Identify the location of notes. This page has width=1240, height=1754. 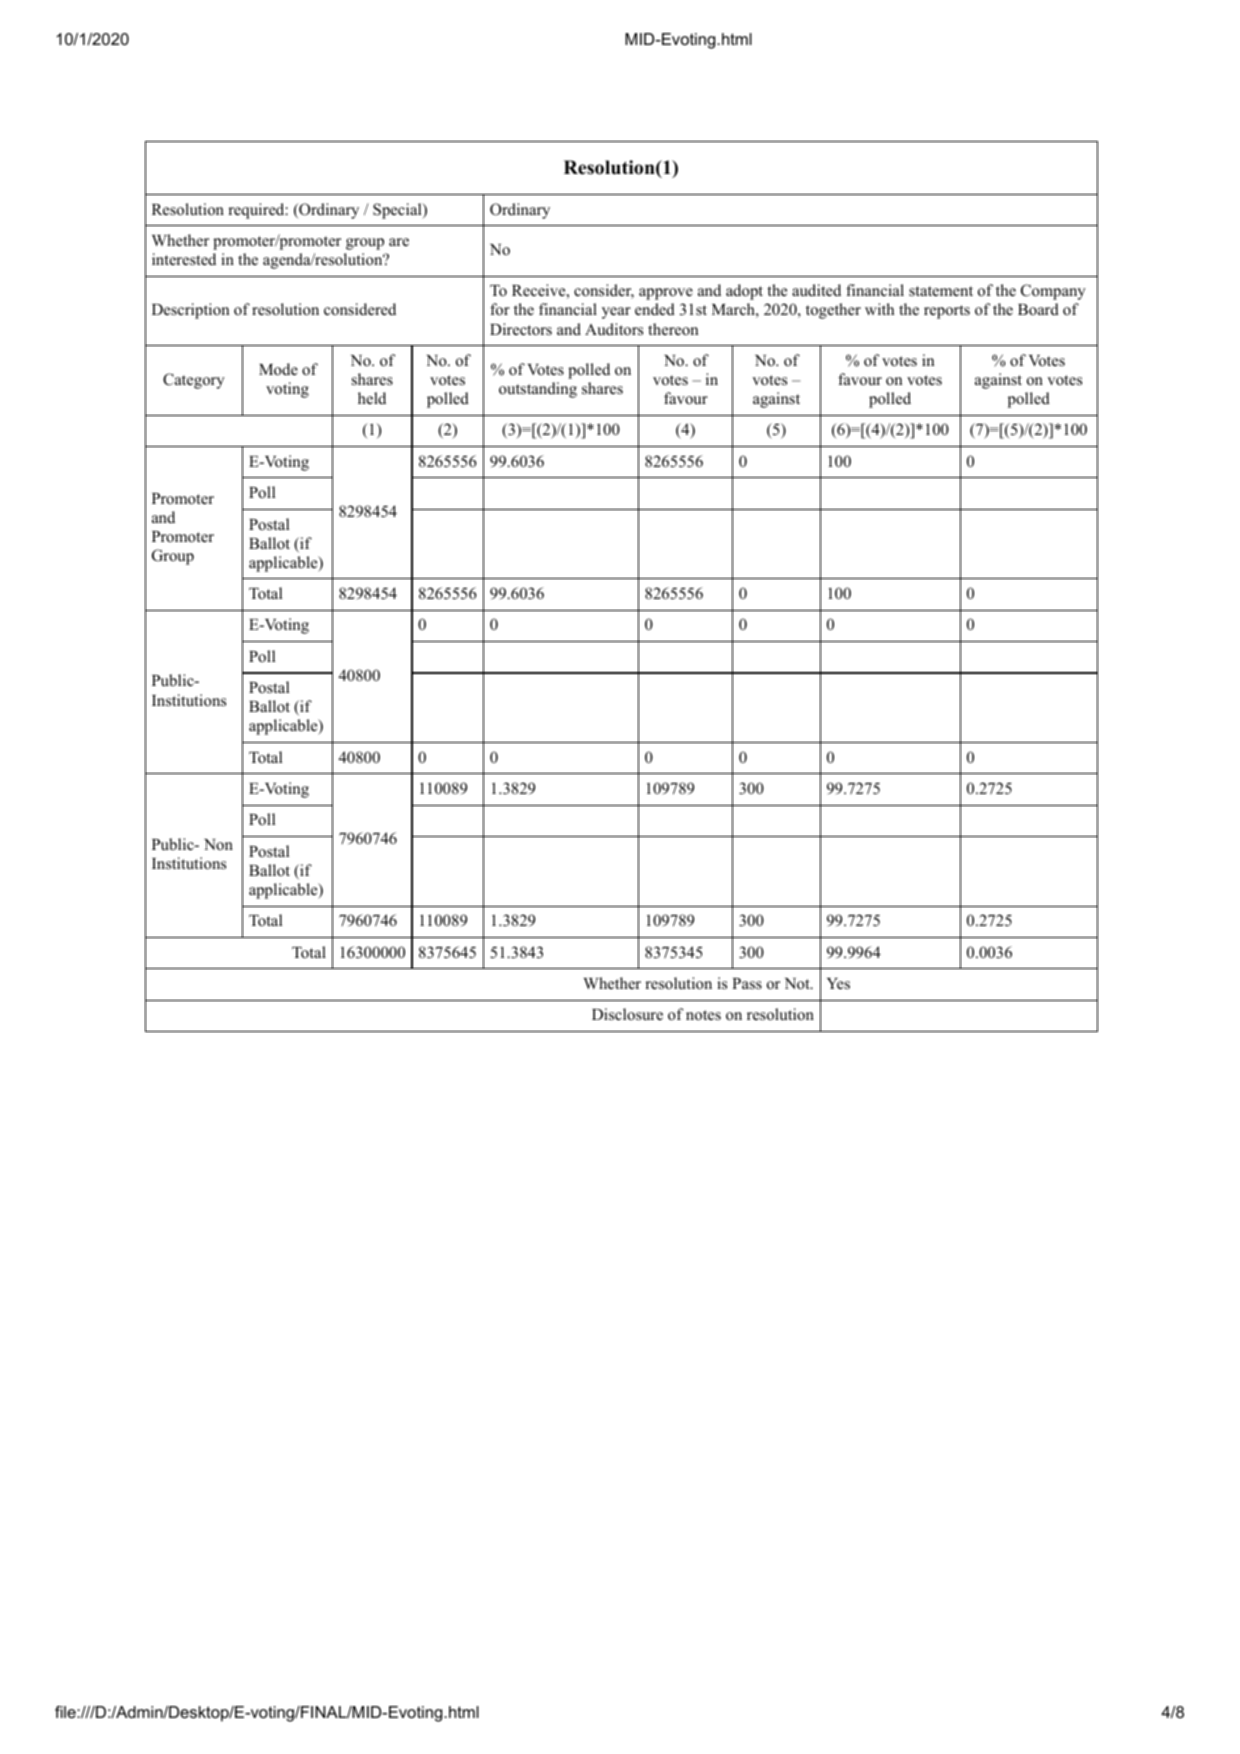
(703, 1015).
